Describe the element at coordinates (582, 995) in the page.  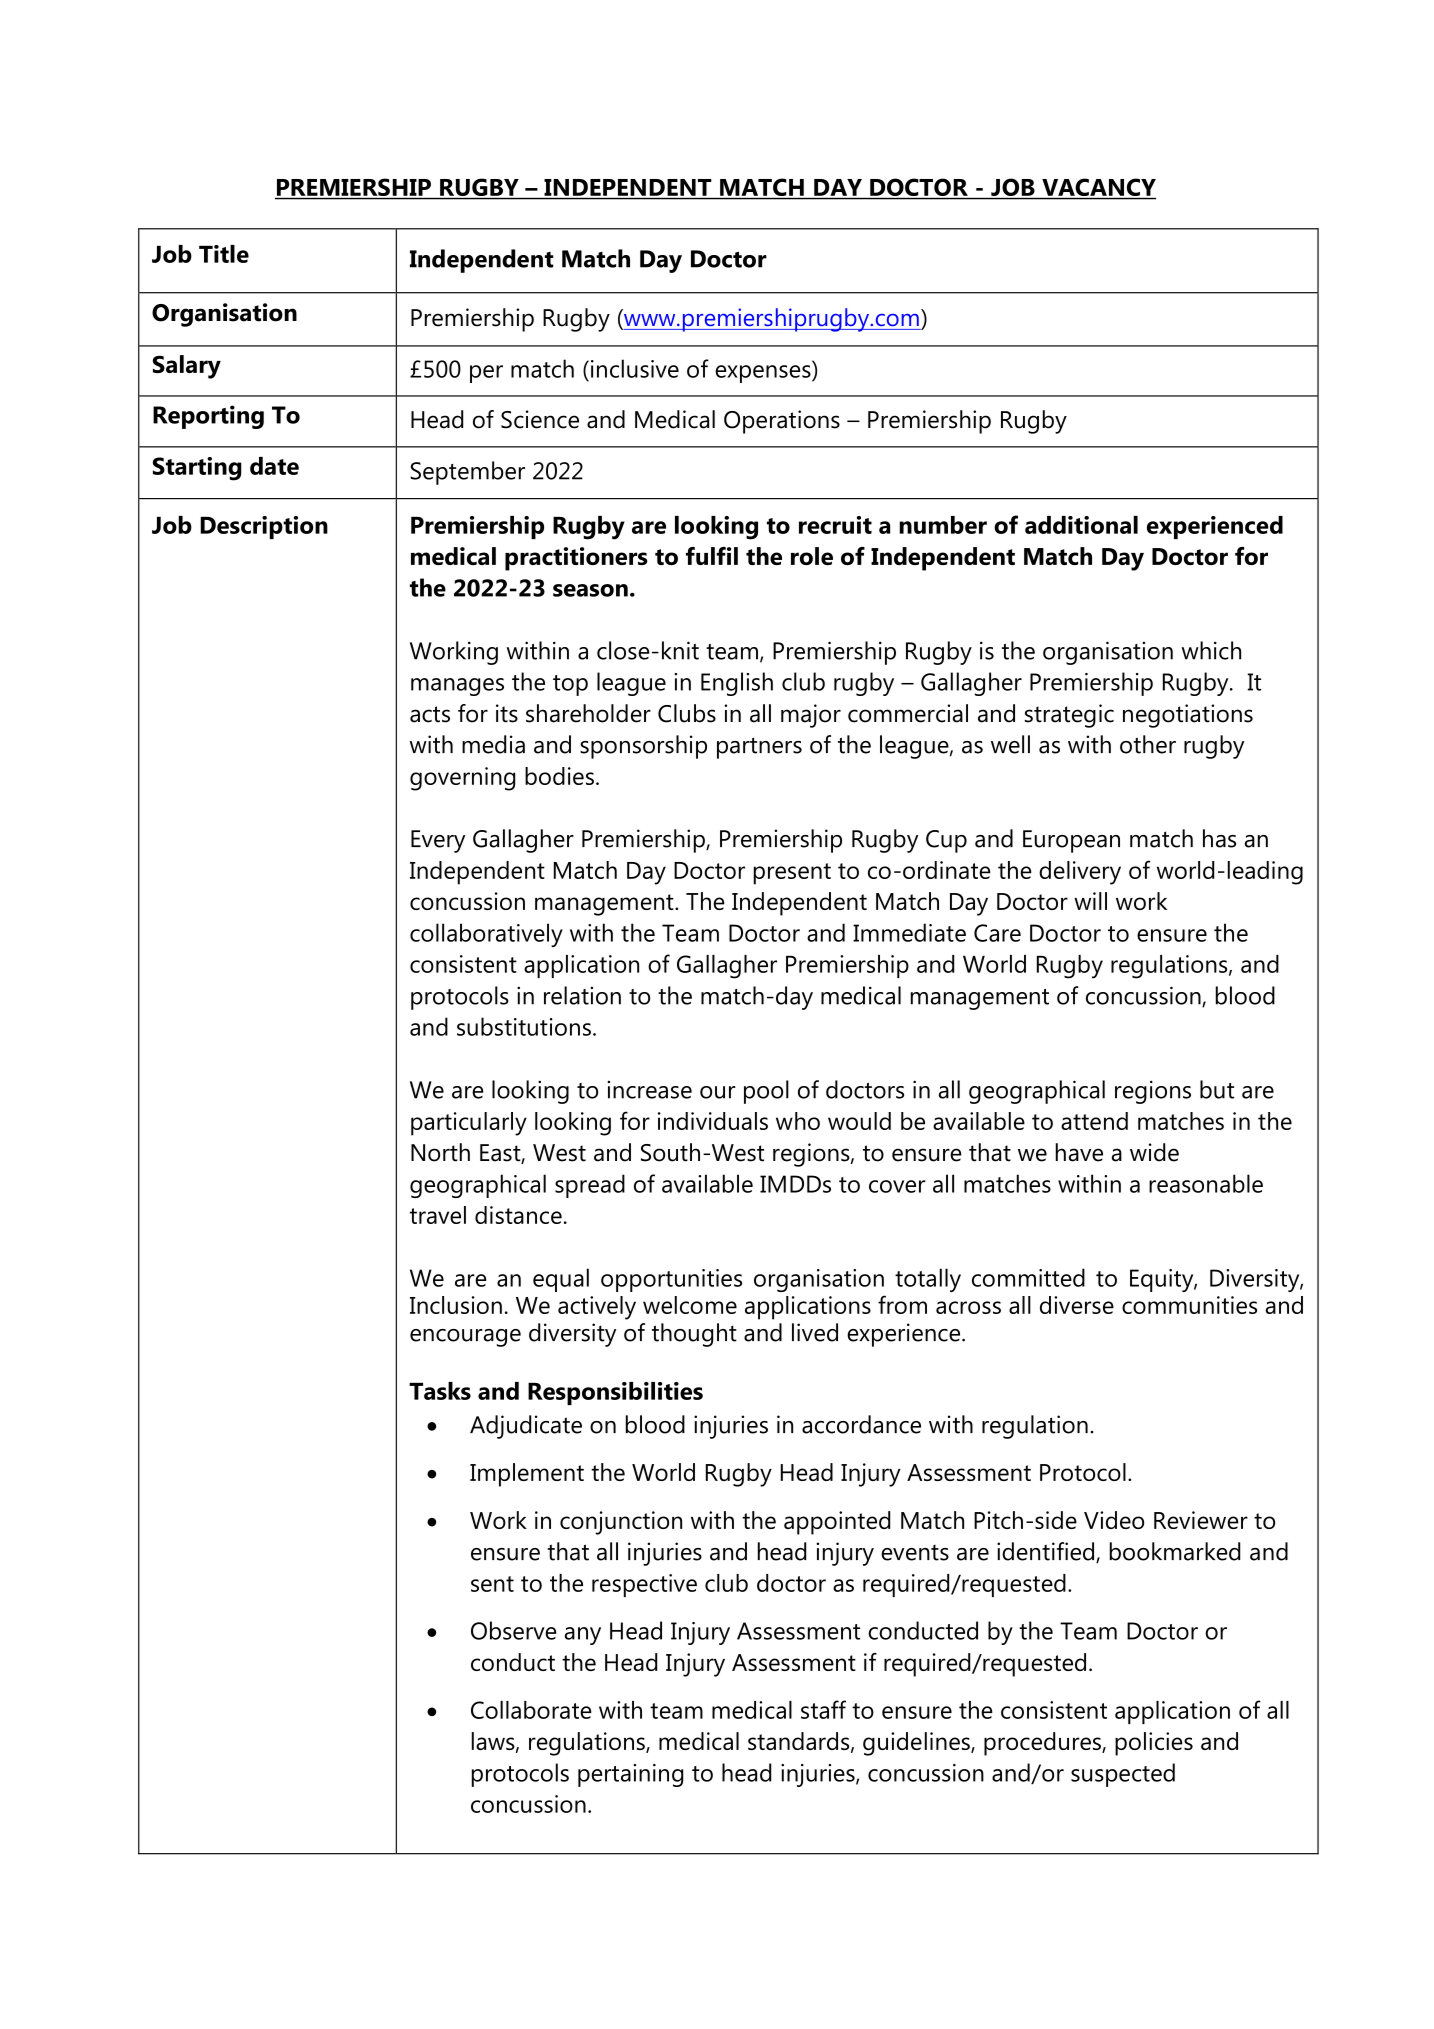
I see `relation` at that location.
